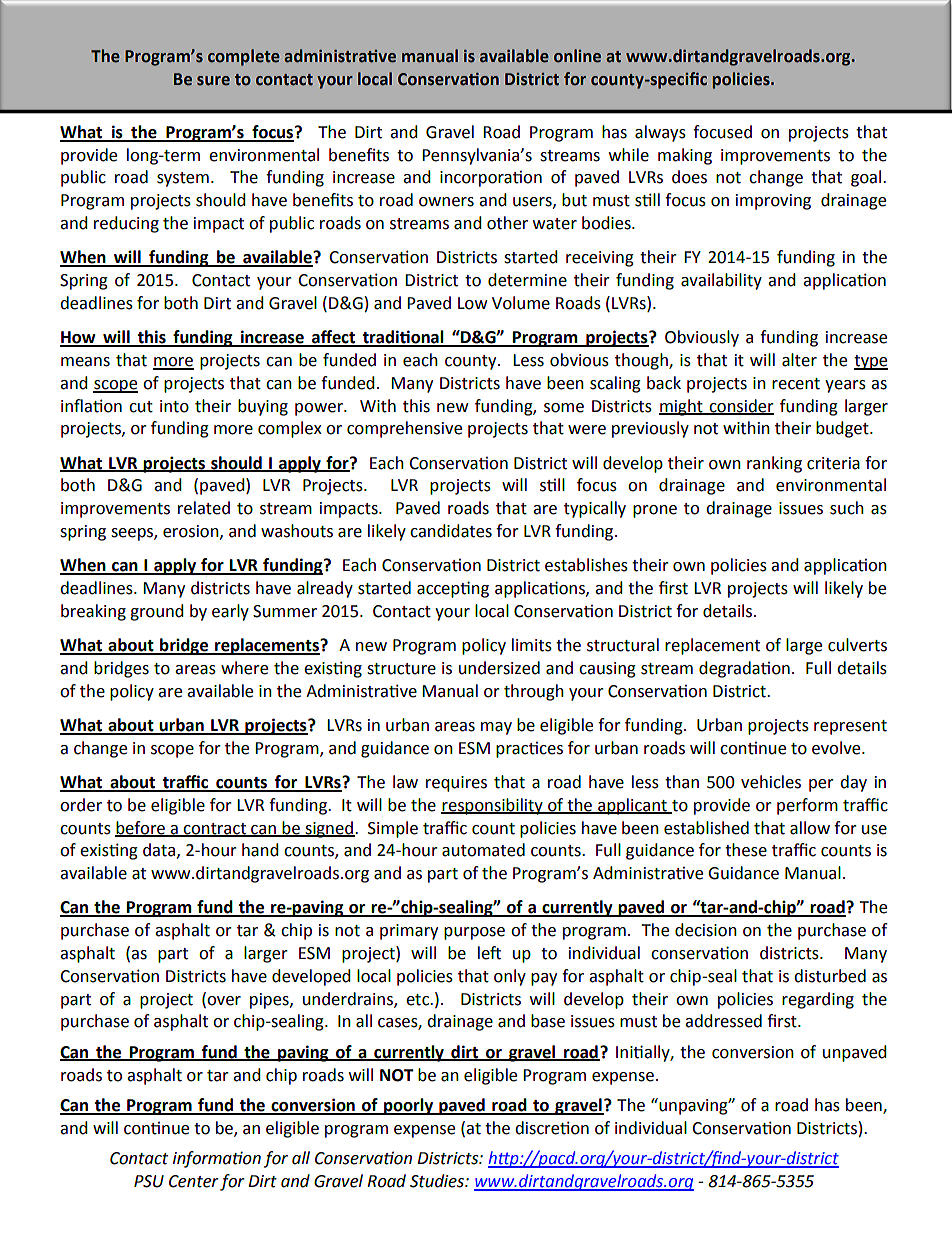 The height and width of the screenshot is (1233, 952). I want to click on making, so click(685, 156).
